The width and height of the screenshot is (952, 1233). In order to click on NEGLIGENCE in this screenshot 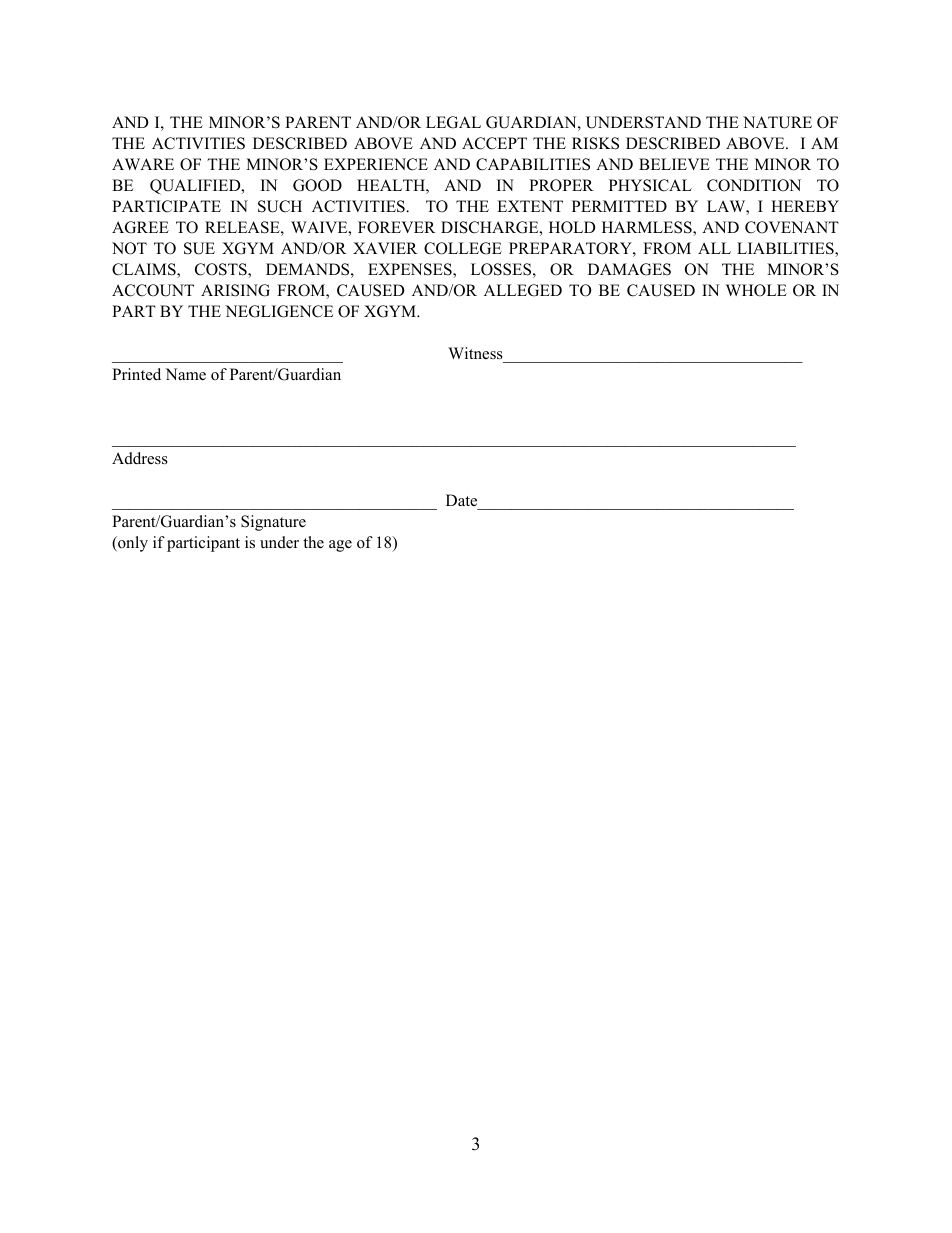, I will do `click(279, 311)`.
